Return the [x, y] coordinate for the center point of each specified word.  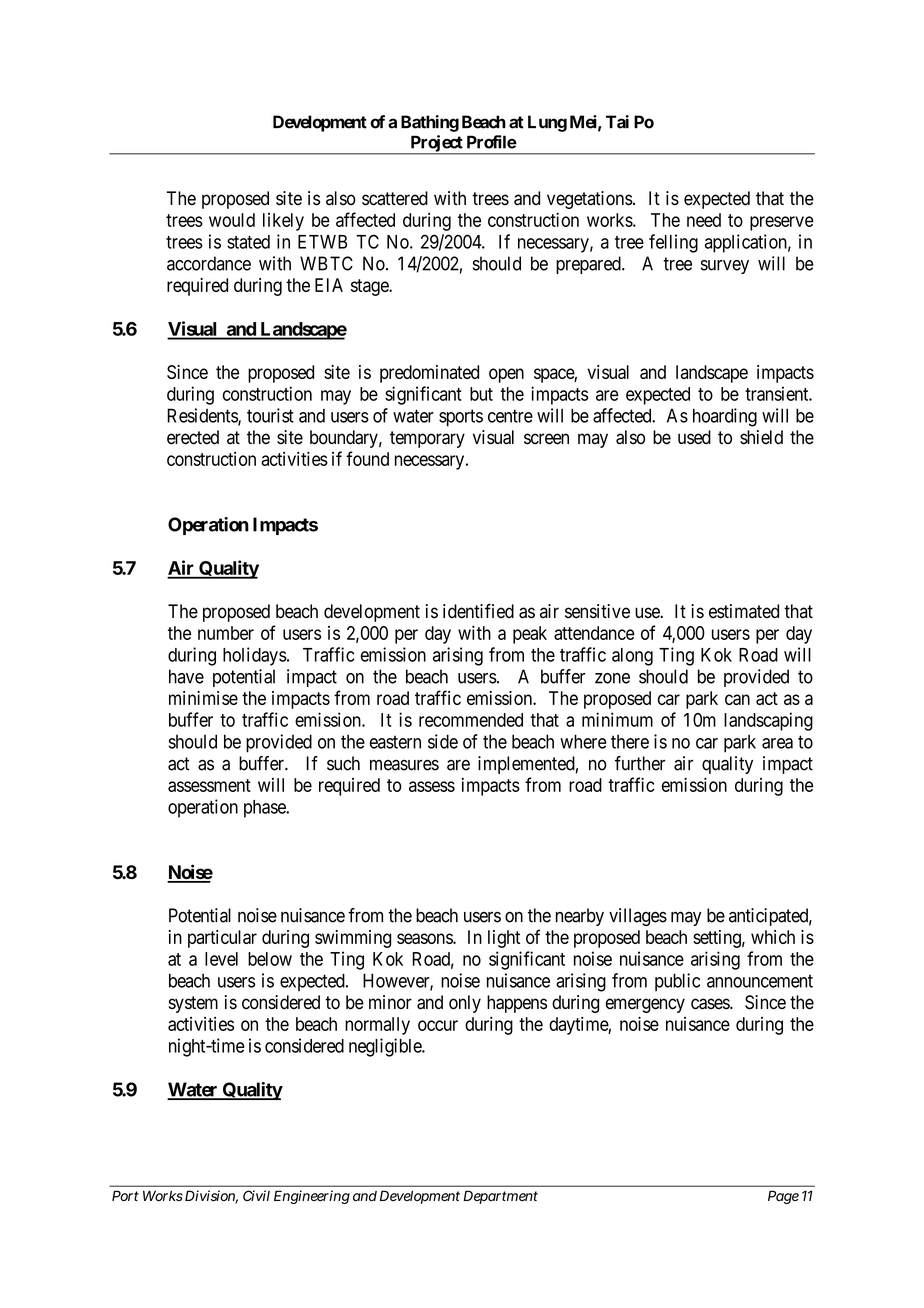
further [640, 763]
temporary [427, 439]
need [704, 220]
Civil [256, 1195]
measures [404, 765]
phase [265, 809]
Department [500, 1197]
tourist [270, 415]
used [694, 437]
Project [436, 144]
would [232, 220]
